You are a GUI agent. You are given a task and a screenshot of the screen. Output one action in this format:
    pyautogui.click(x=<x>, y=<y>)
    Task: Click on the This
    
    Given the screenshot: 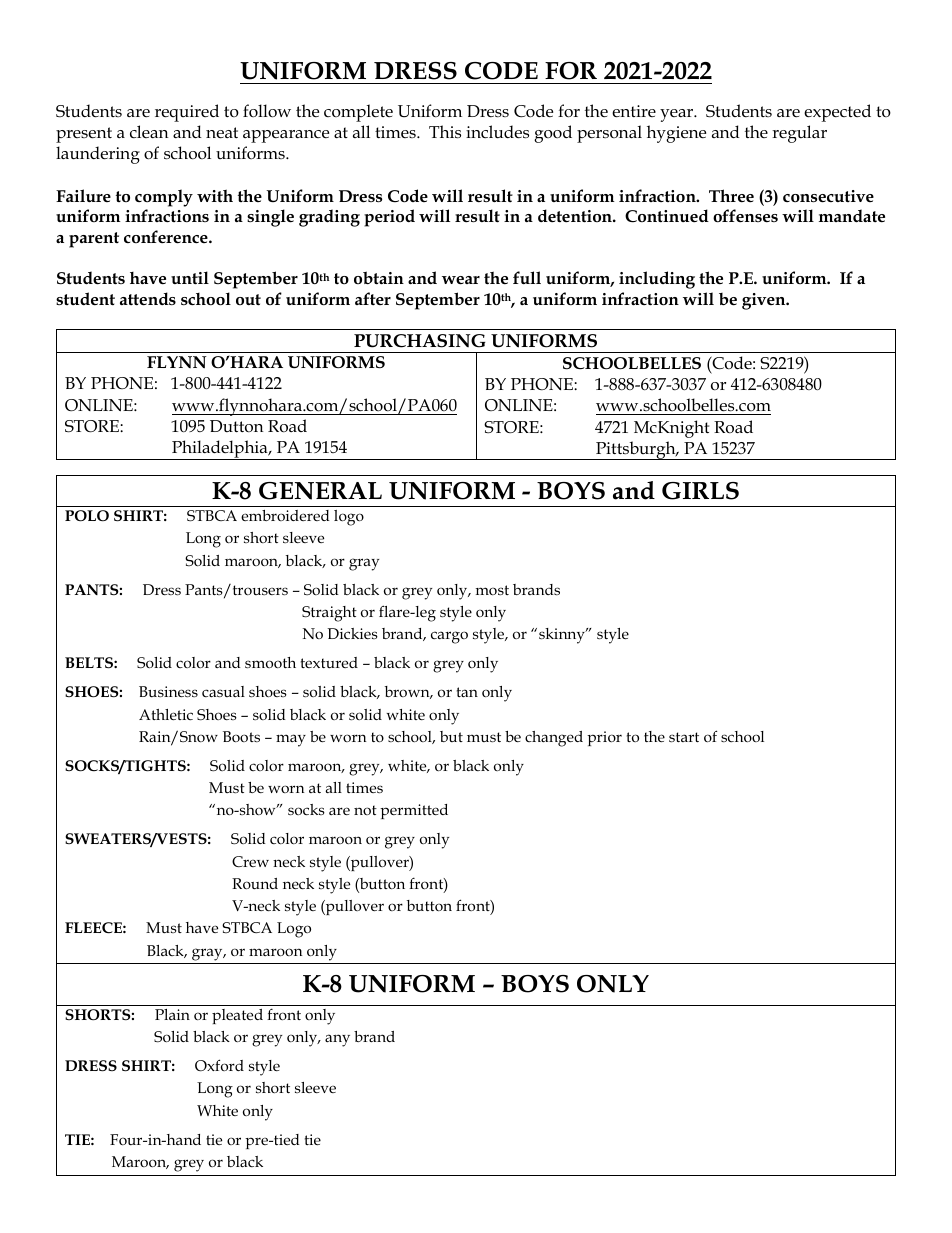 What is the action you would take?
    pyautogui.click(x=445, y=132)
